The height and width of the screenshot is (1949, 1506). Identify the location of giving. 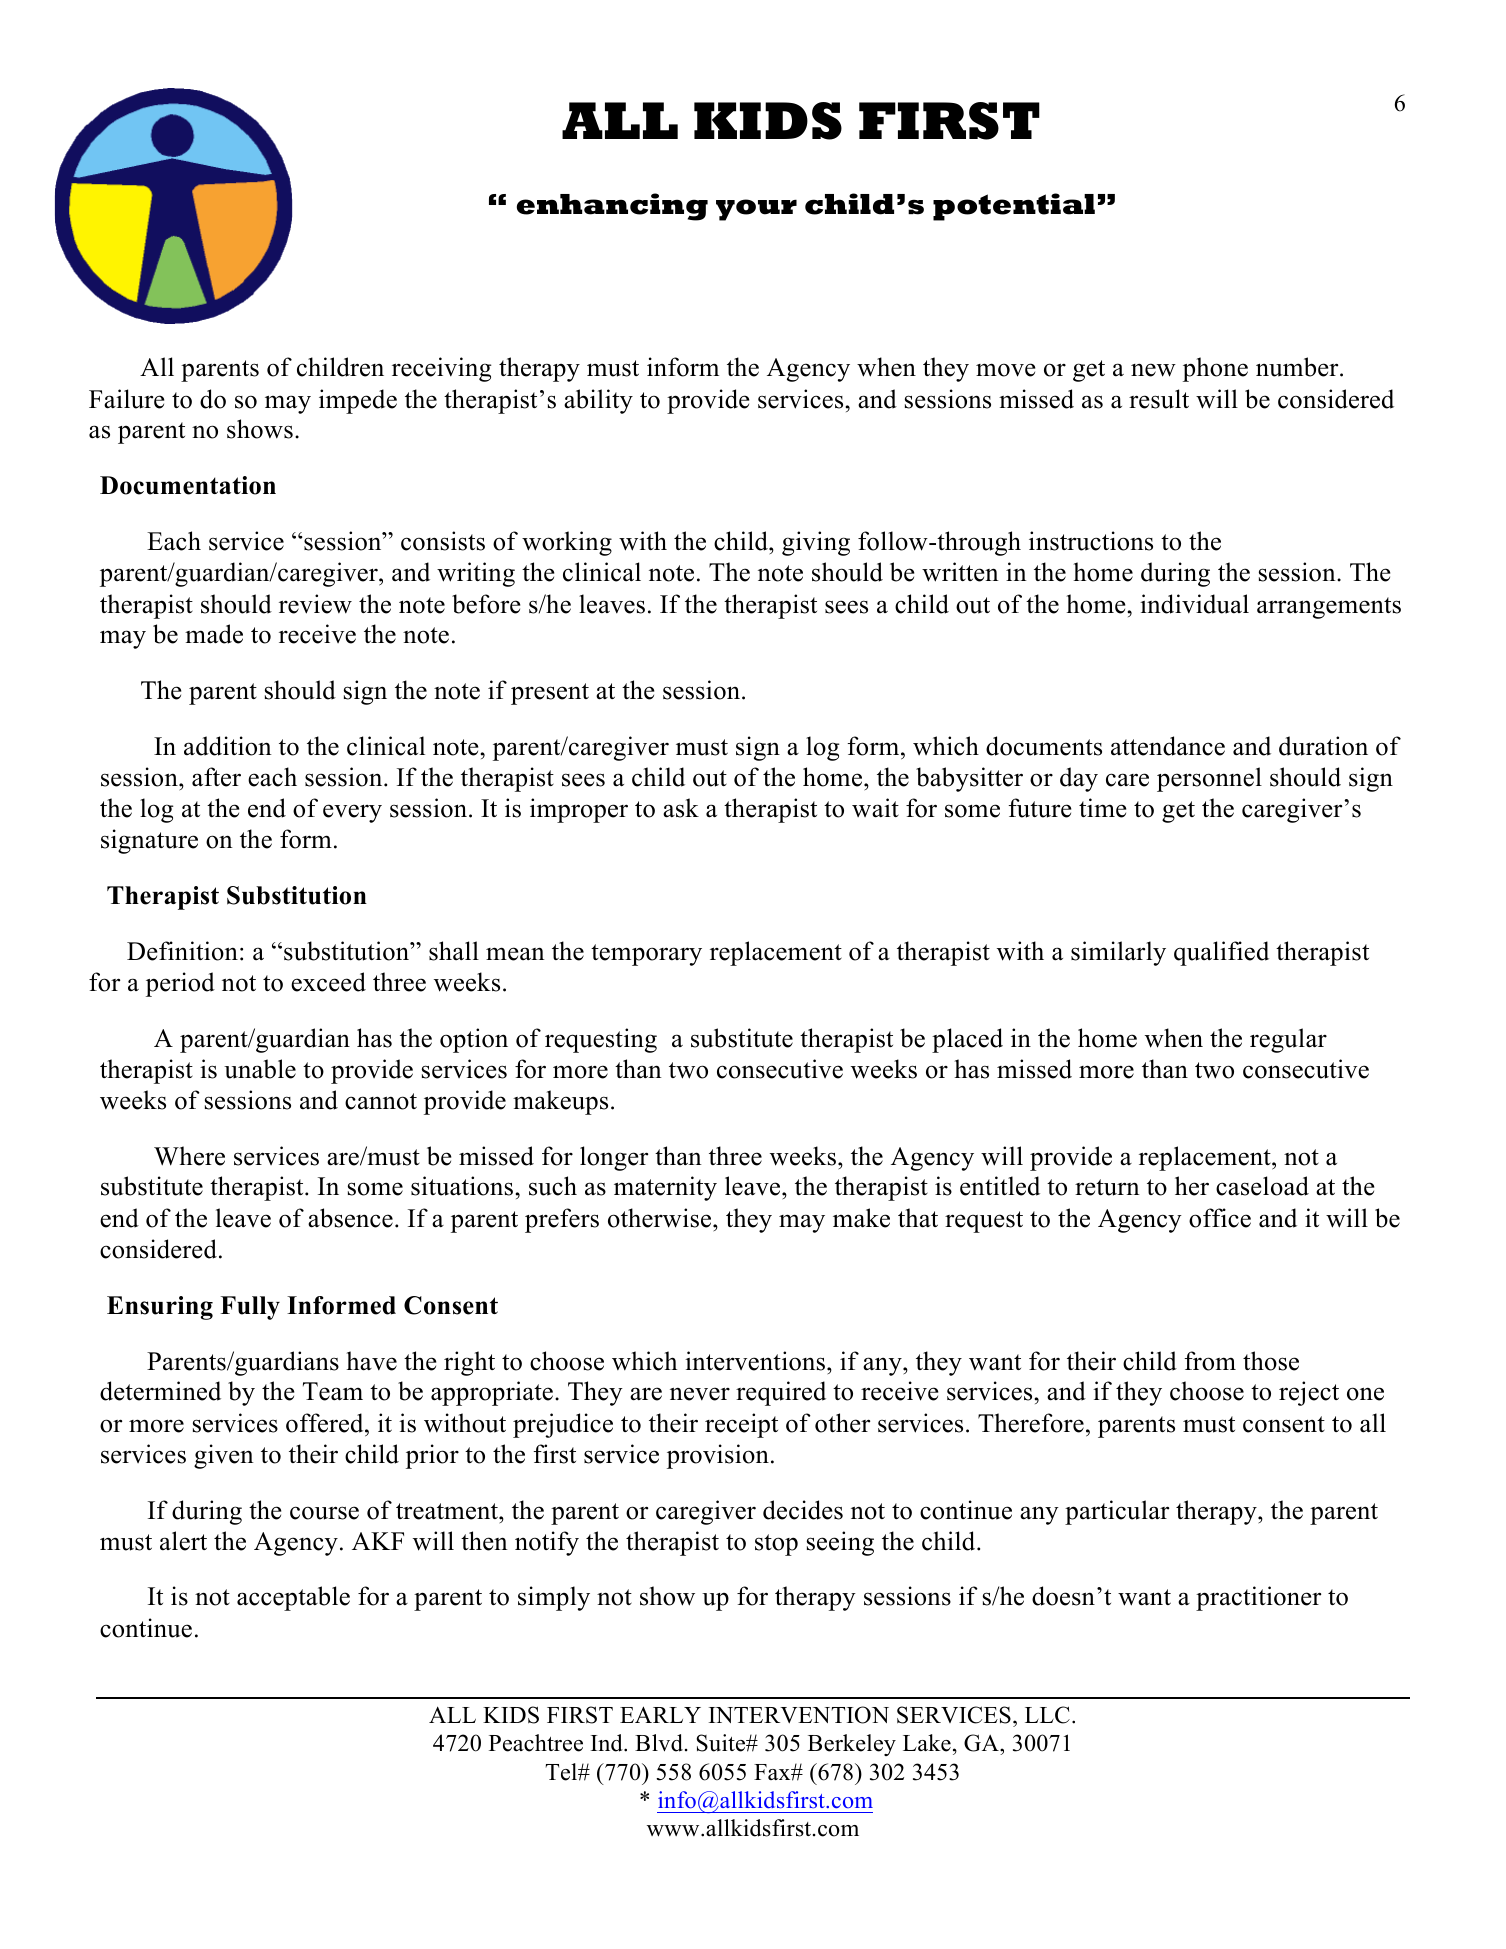
(816, 543).
